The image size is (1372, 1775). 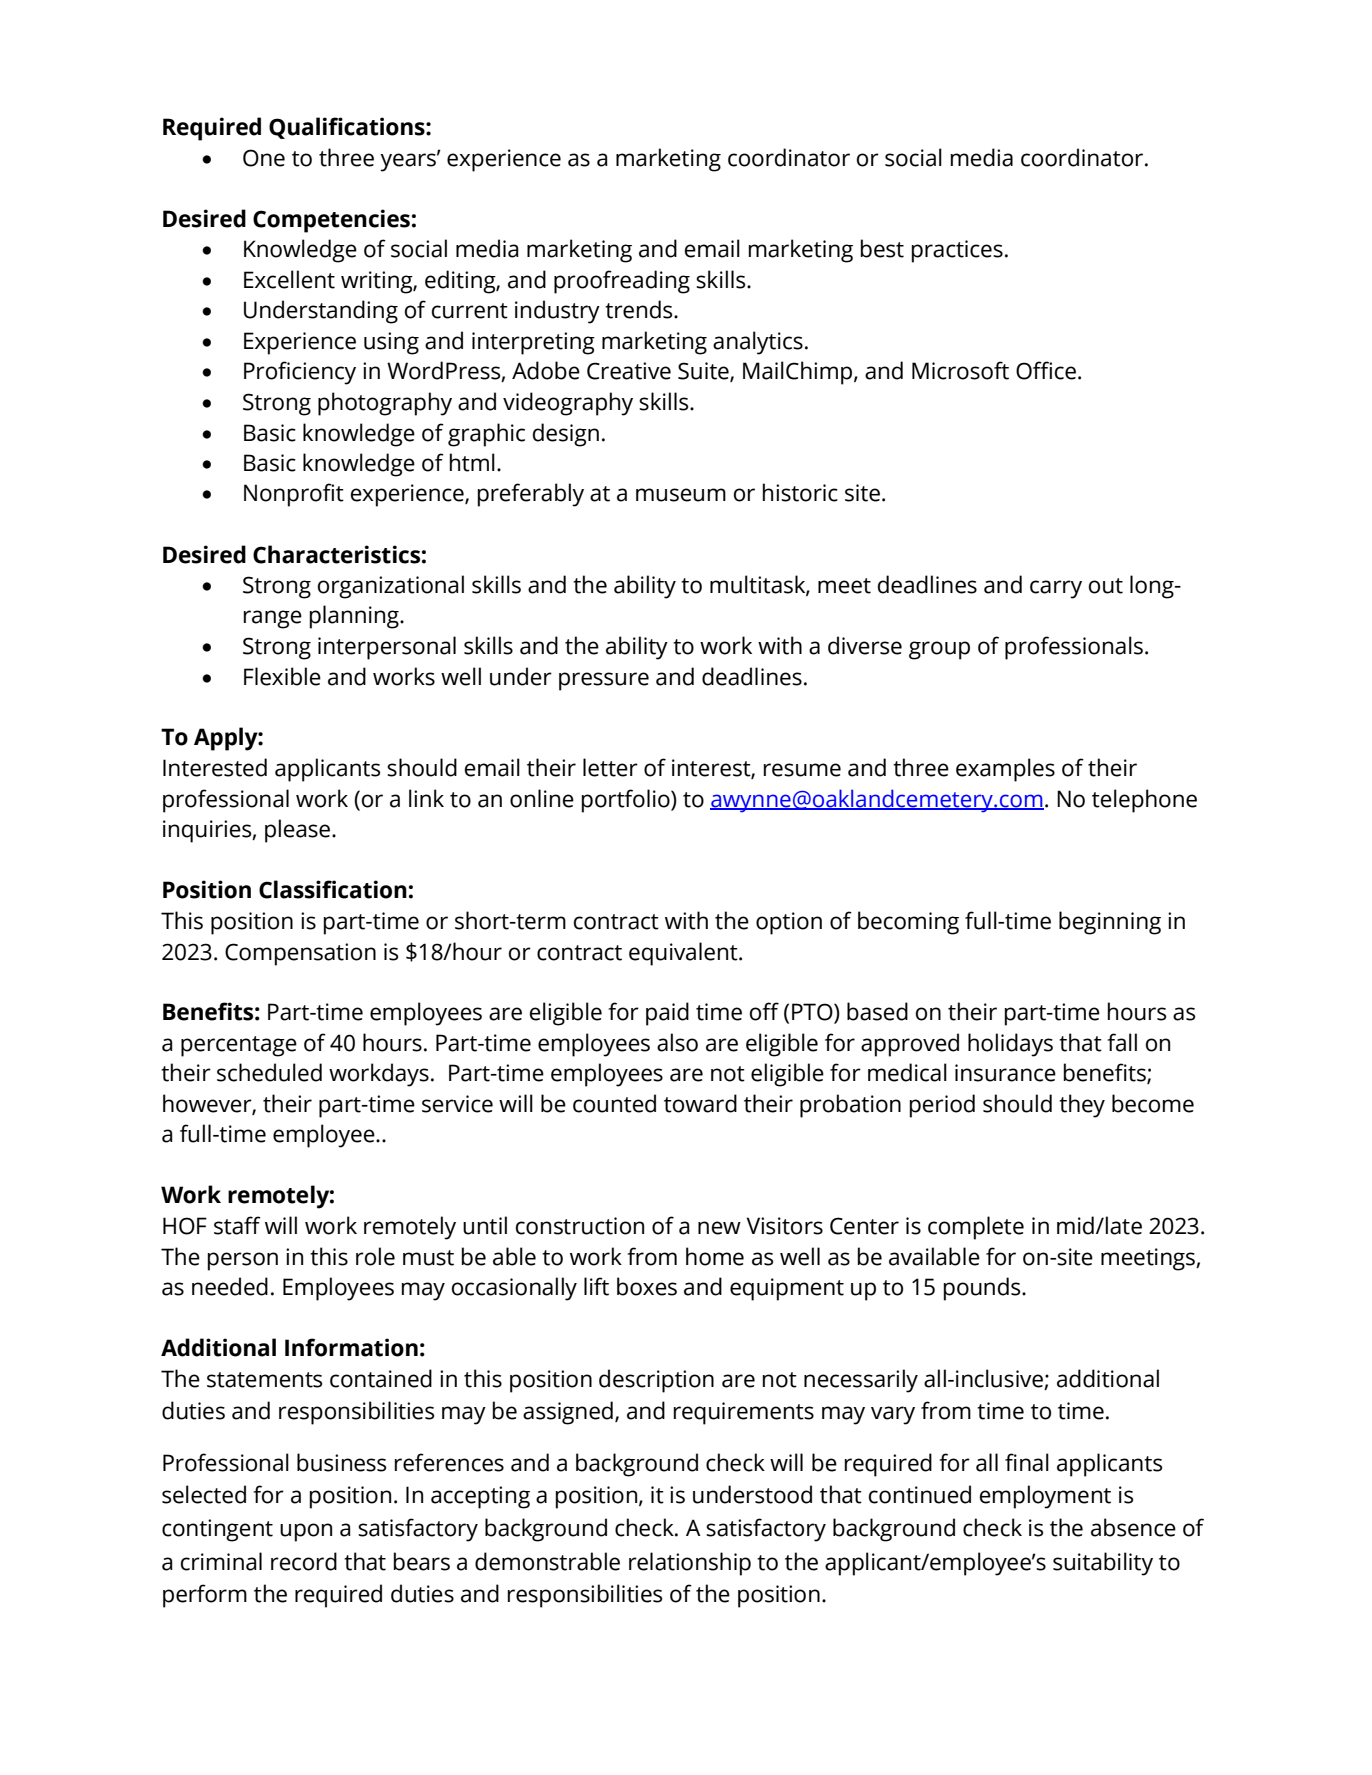 I want to click on equivalent, so click(x=684, y=954).
